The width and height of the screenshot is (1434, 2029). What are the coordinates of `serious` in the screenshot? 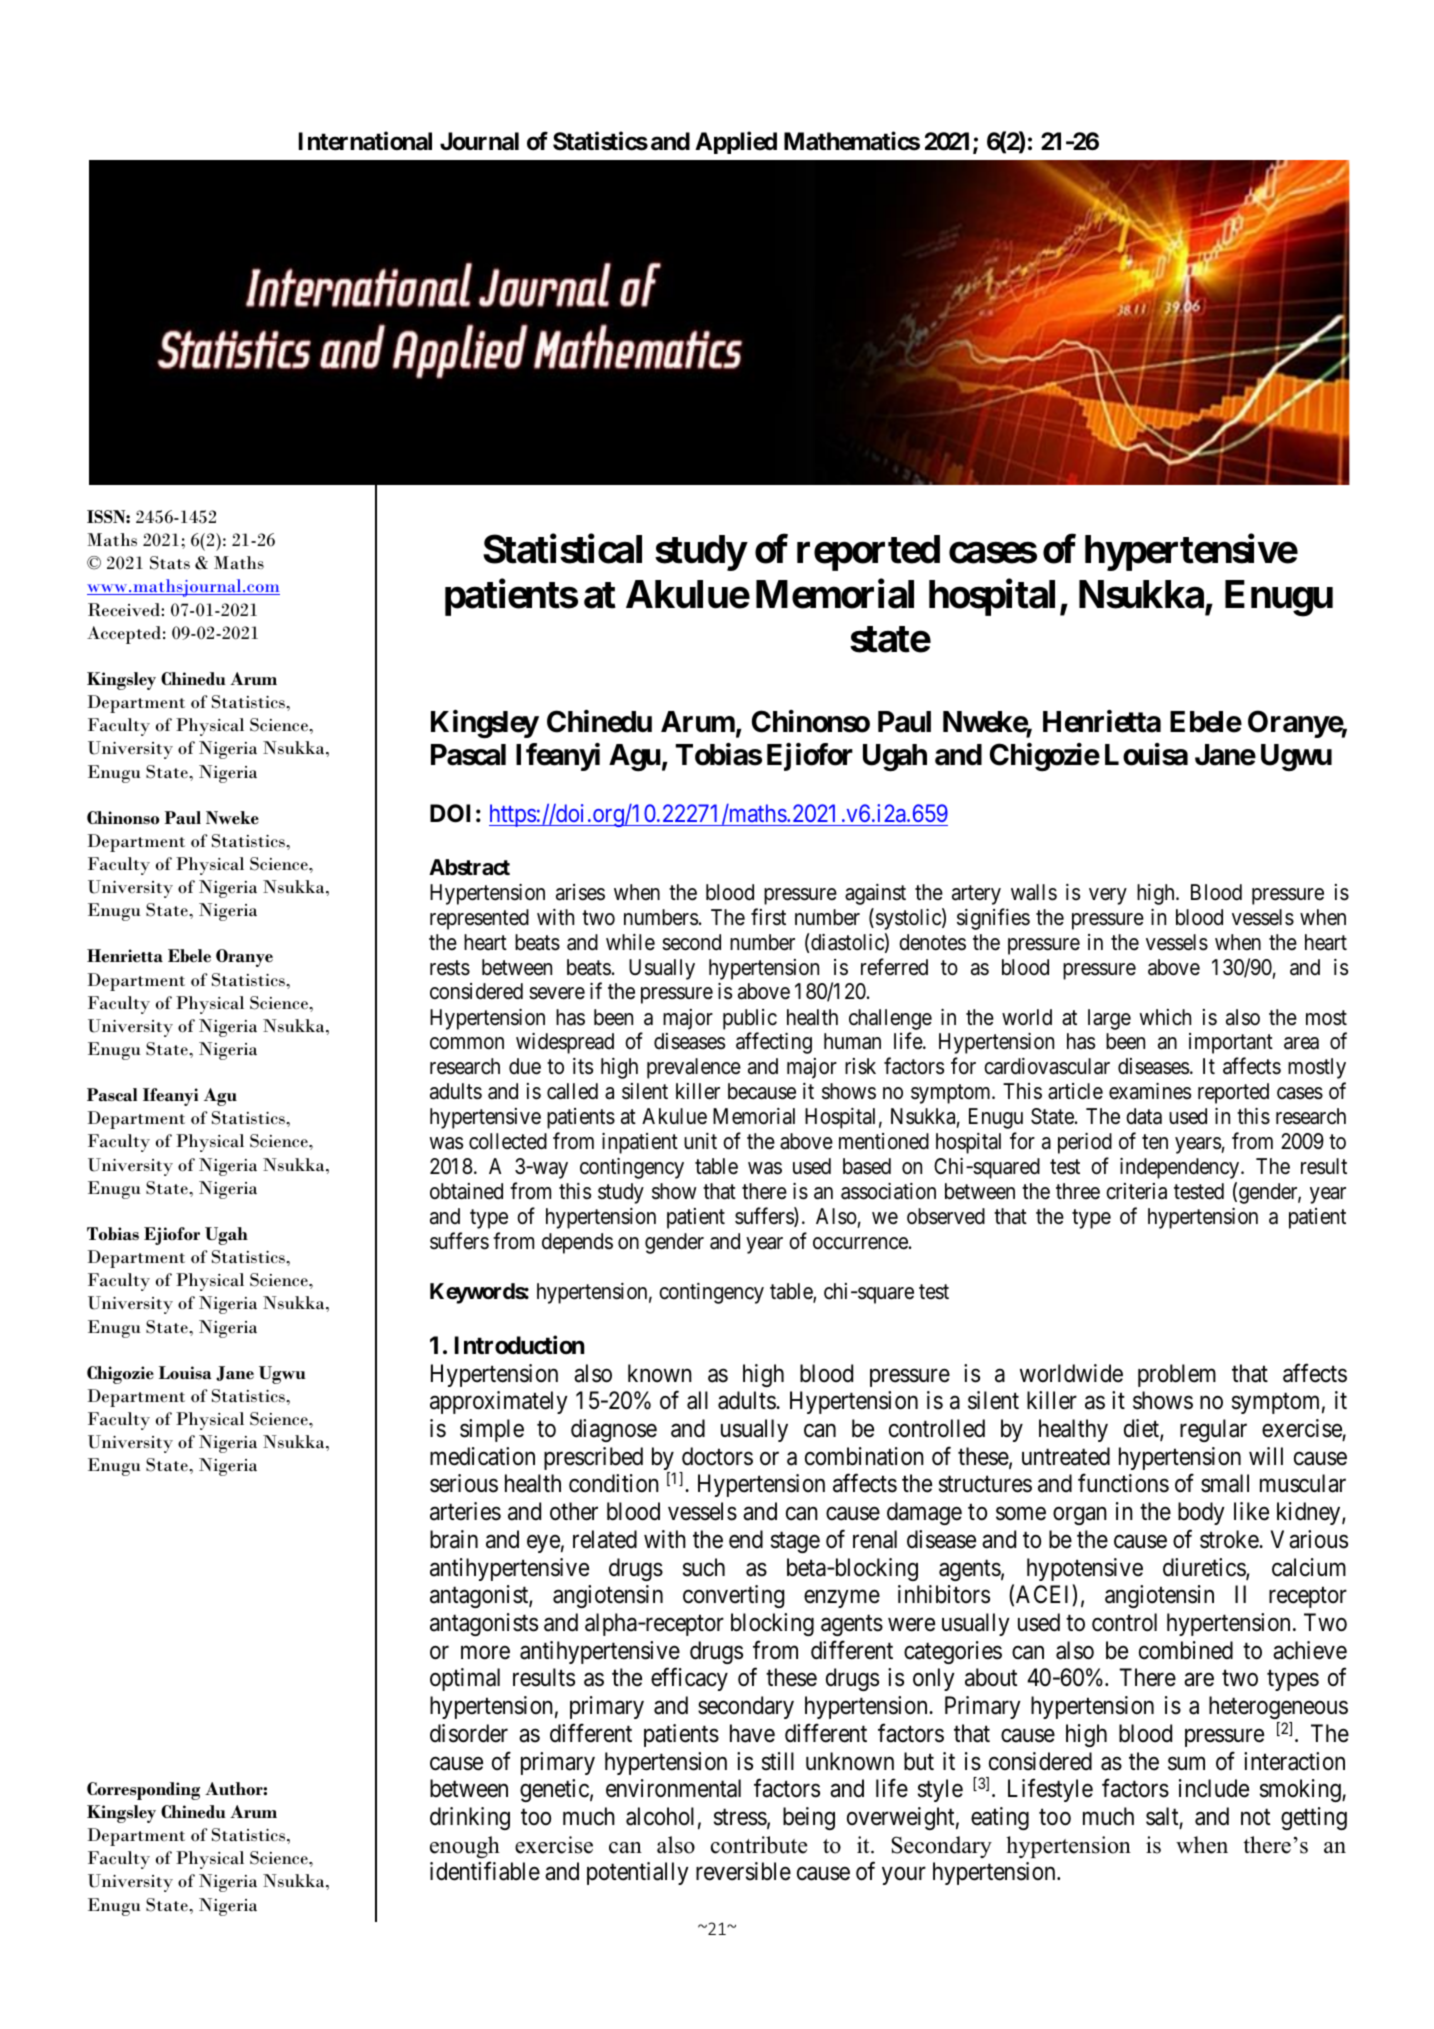 It's located at (464, 1483).
